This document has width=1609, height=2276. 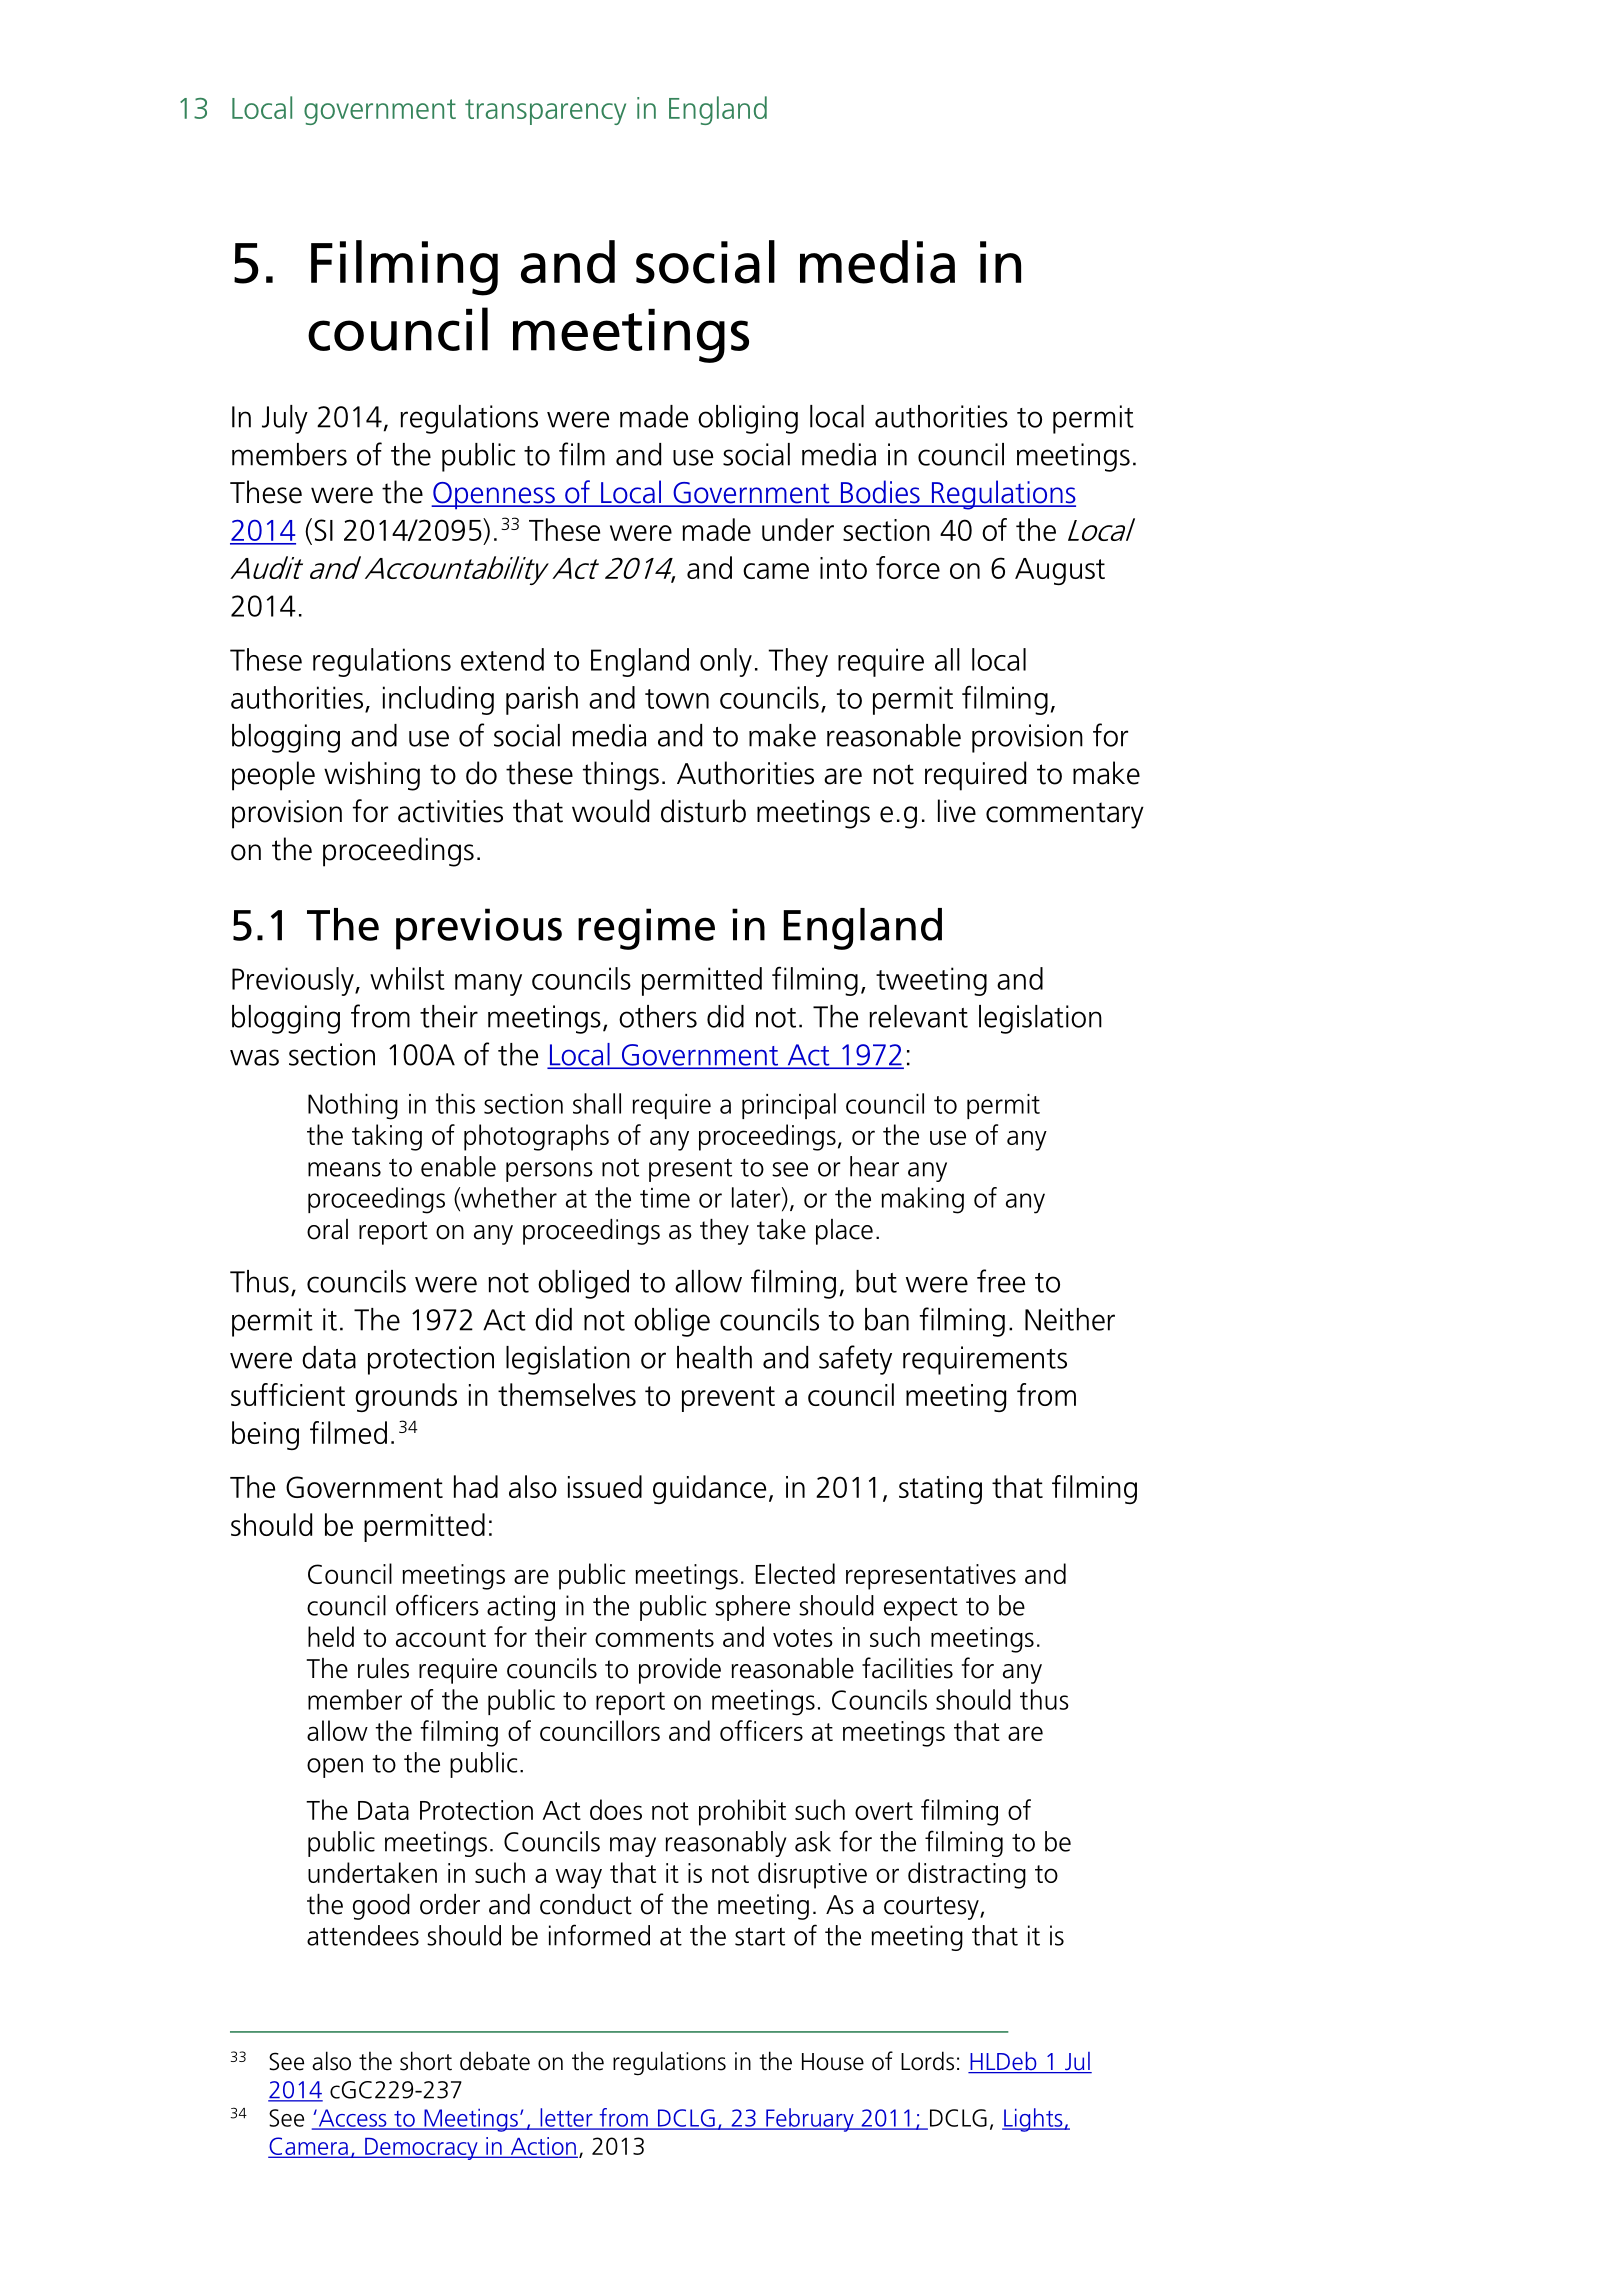 What do you see at coordinates (545, 112) in the document?
I see `transparency` at bounding box center [545, 112].
